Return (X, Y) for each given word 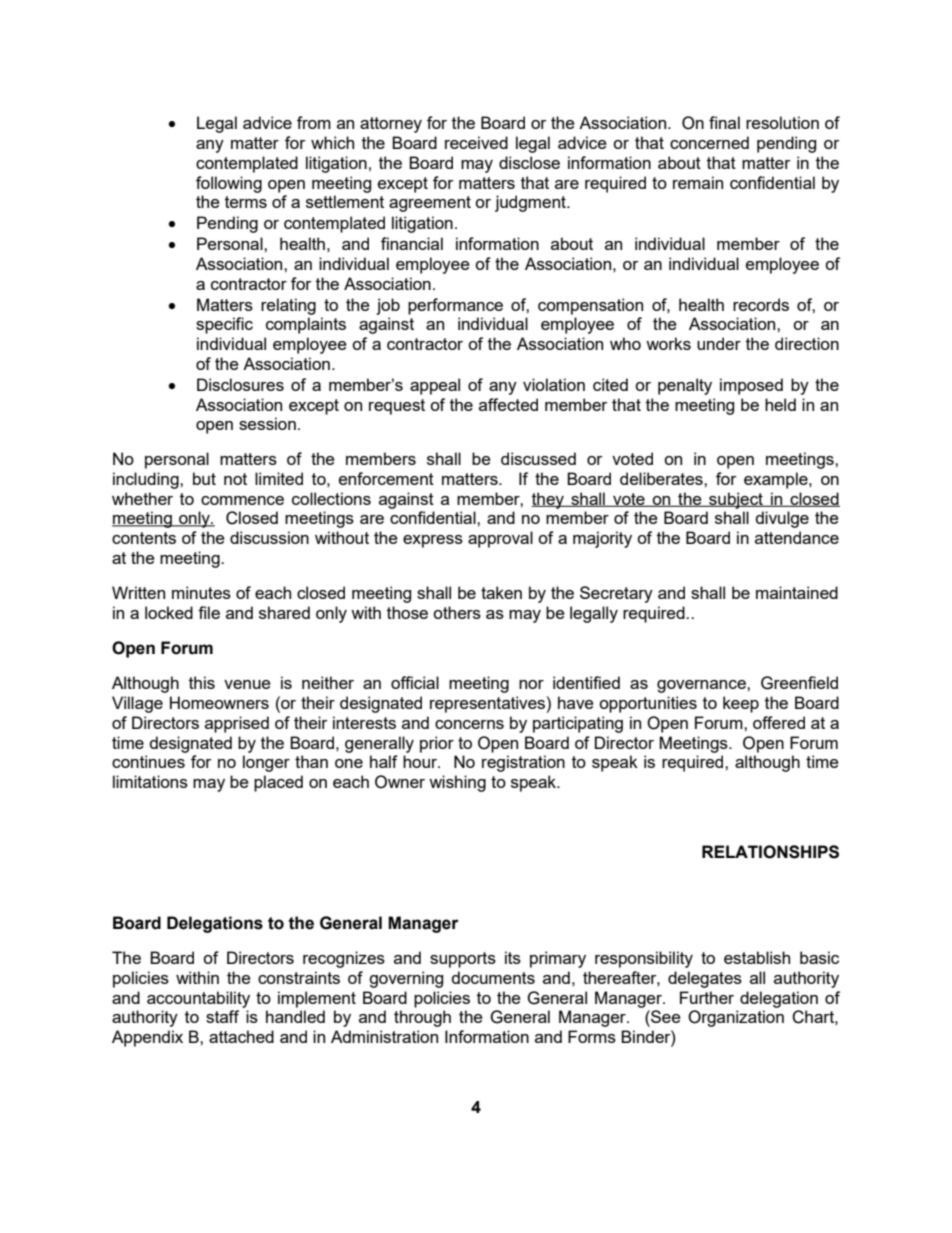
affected (508, 404)
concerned (709, 142)
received (476, 142)
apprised (237, 724)
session (267, 423)
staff (222, 1016)
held (780, 404)
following (229, 184)
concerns (469, 724)
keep (741, 704)
